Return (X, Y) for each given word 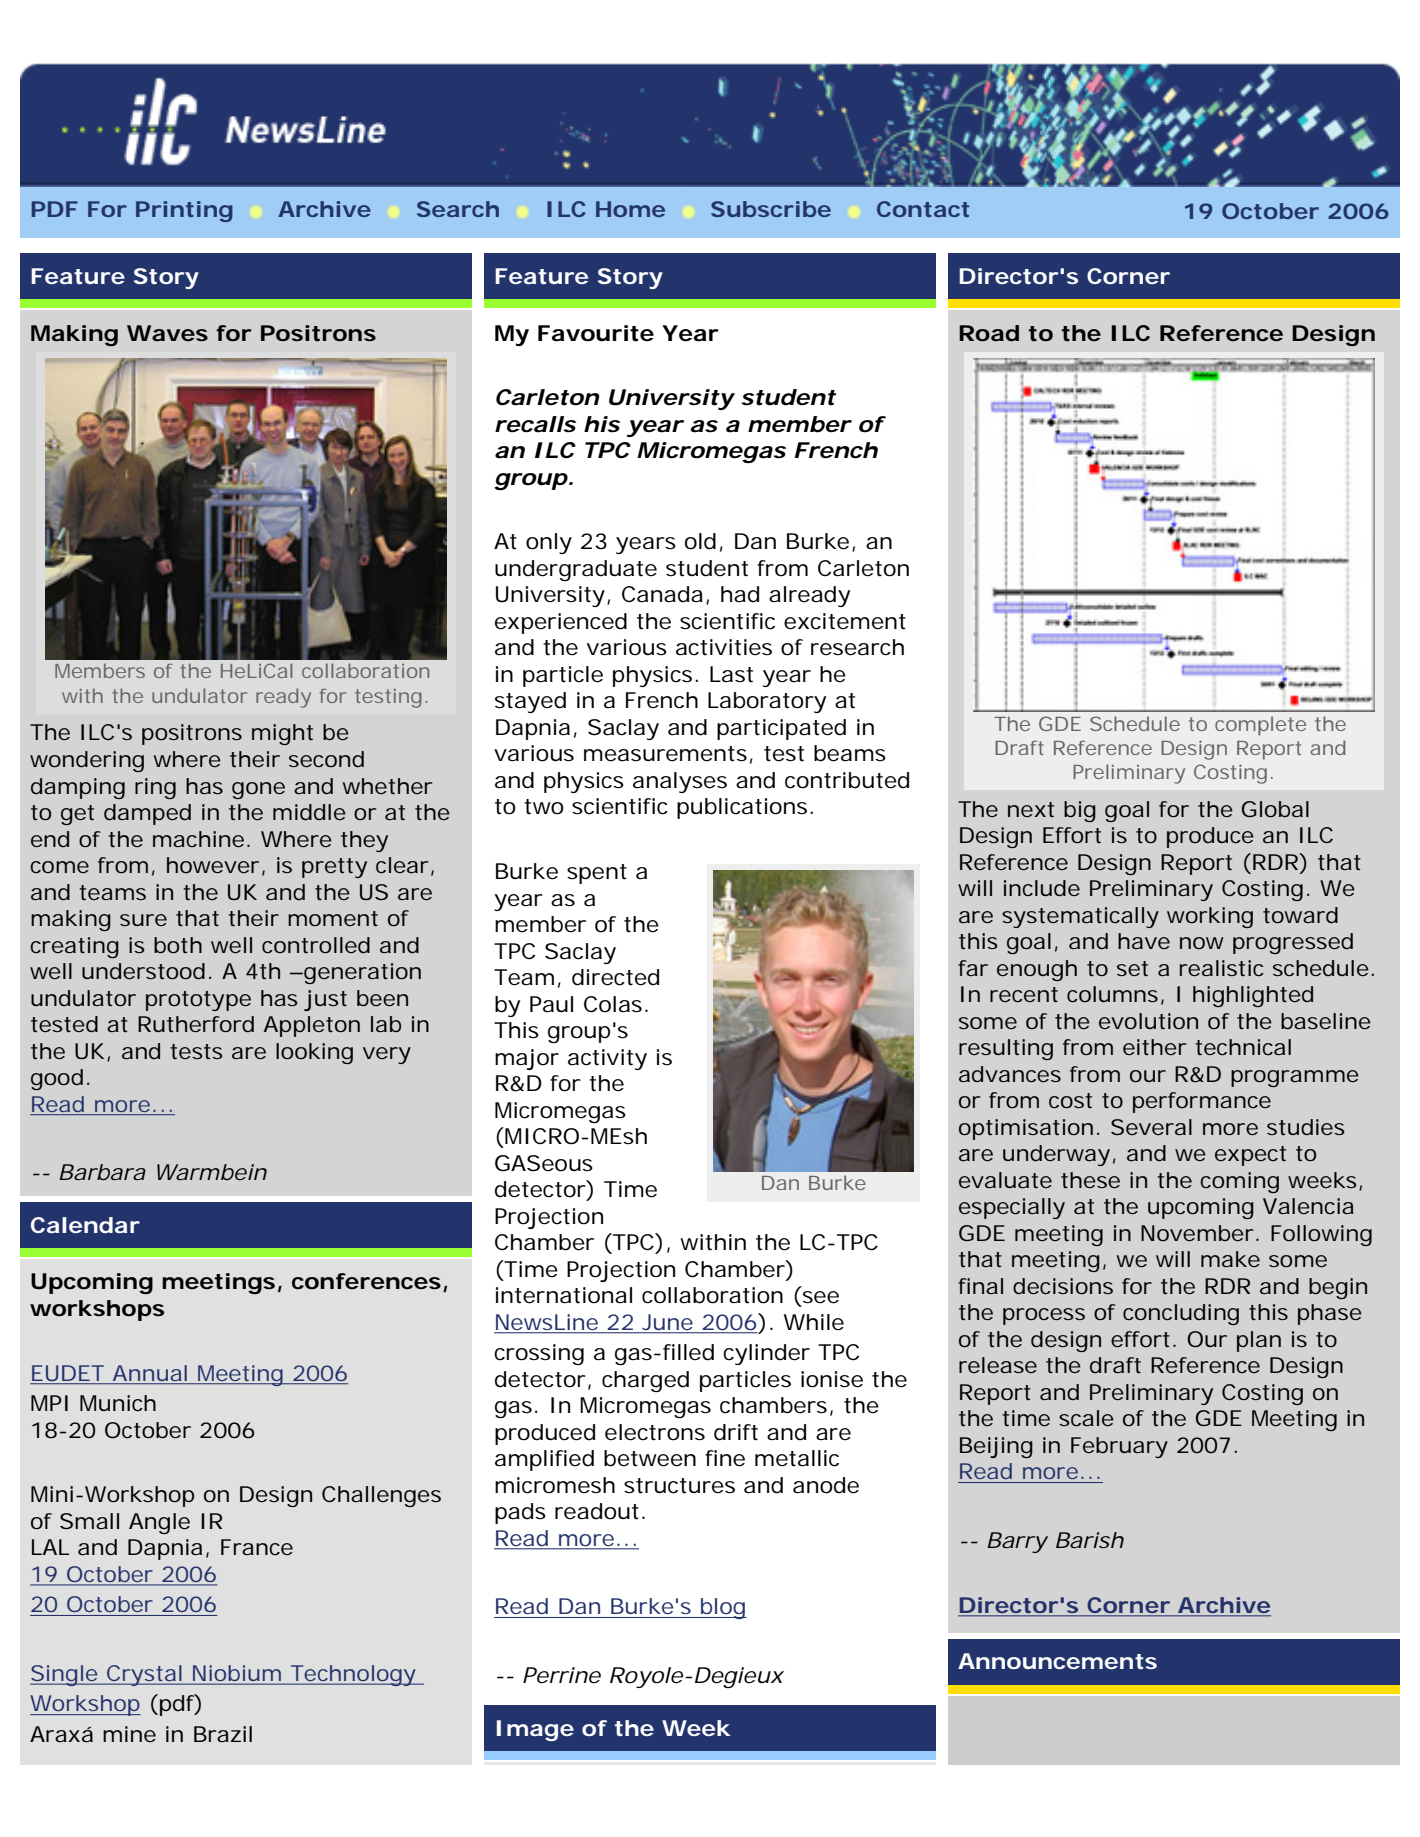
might (282, 734)
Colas (613, 1004)
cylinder (766, 1354)
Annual (150, 1373)
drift (736, 1432)
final (980, 1286)
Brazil (223, 1734)
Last (731, 674)
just (325, 1000)
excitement (845, 621)
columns (1112, 994)
